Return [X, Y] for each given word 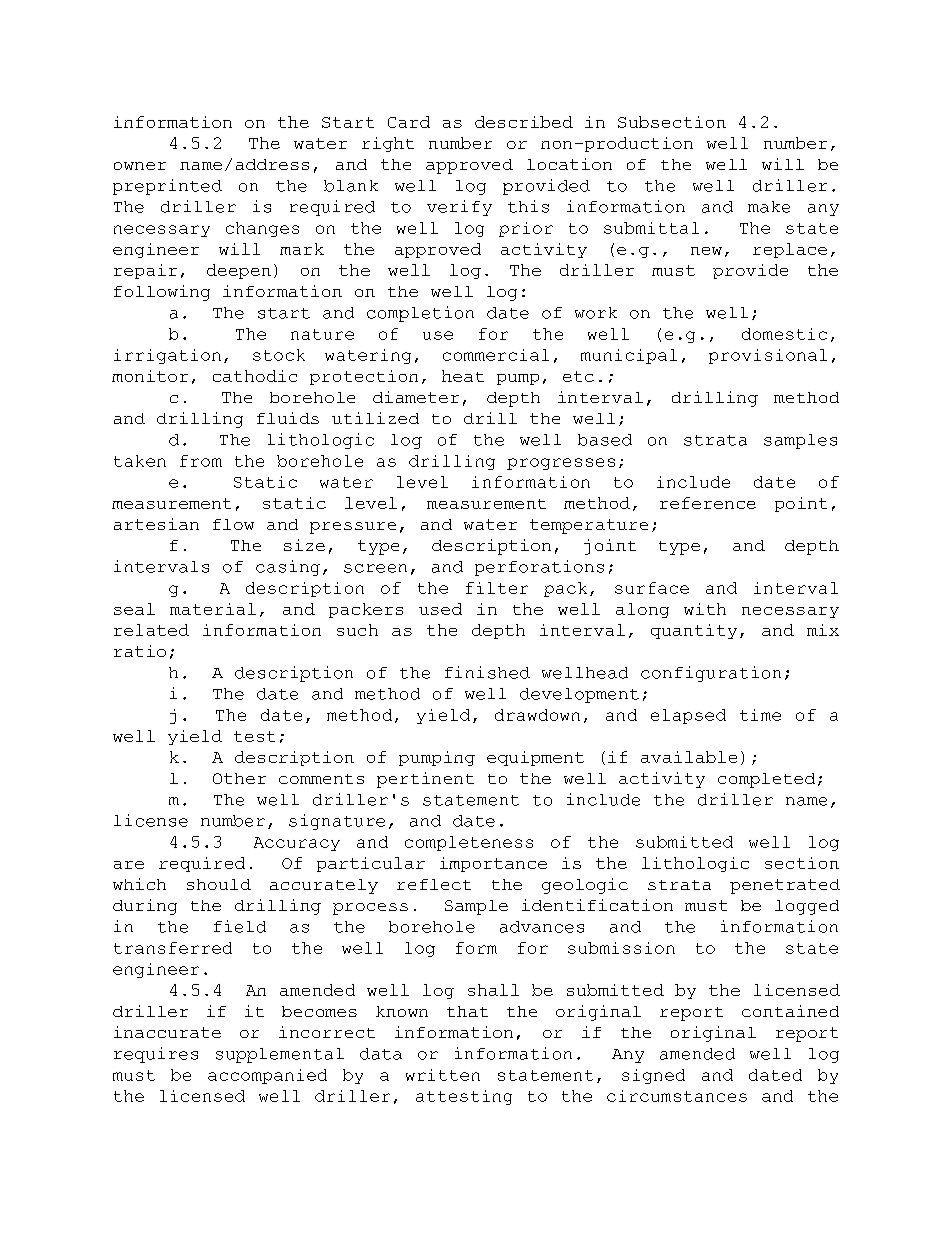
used [440, 609]
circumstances [677, 1096]
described [524, 122]
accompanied [267, 1076]
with [705, 609]
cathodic [255, 376]
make [769, 207]
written [443, 1075]
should [219, 884]
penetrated [785, 886]
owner [140, 166]
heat [463, 376]
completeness [469, 843]
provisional [768, 356]
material [213, 609]
